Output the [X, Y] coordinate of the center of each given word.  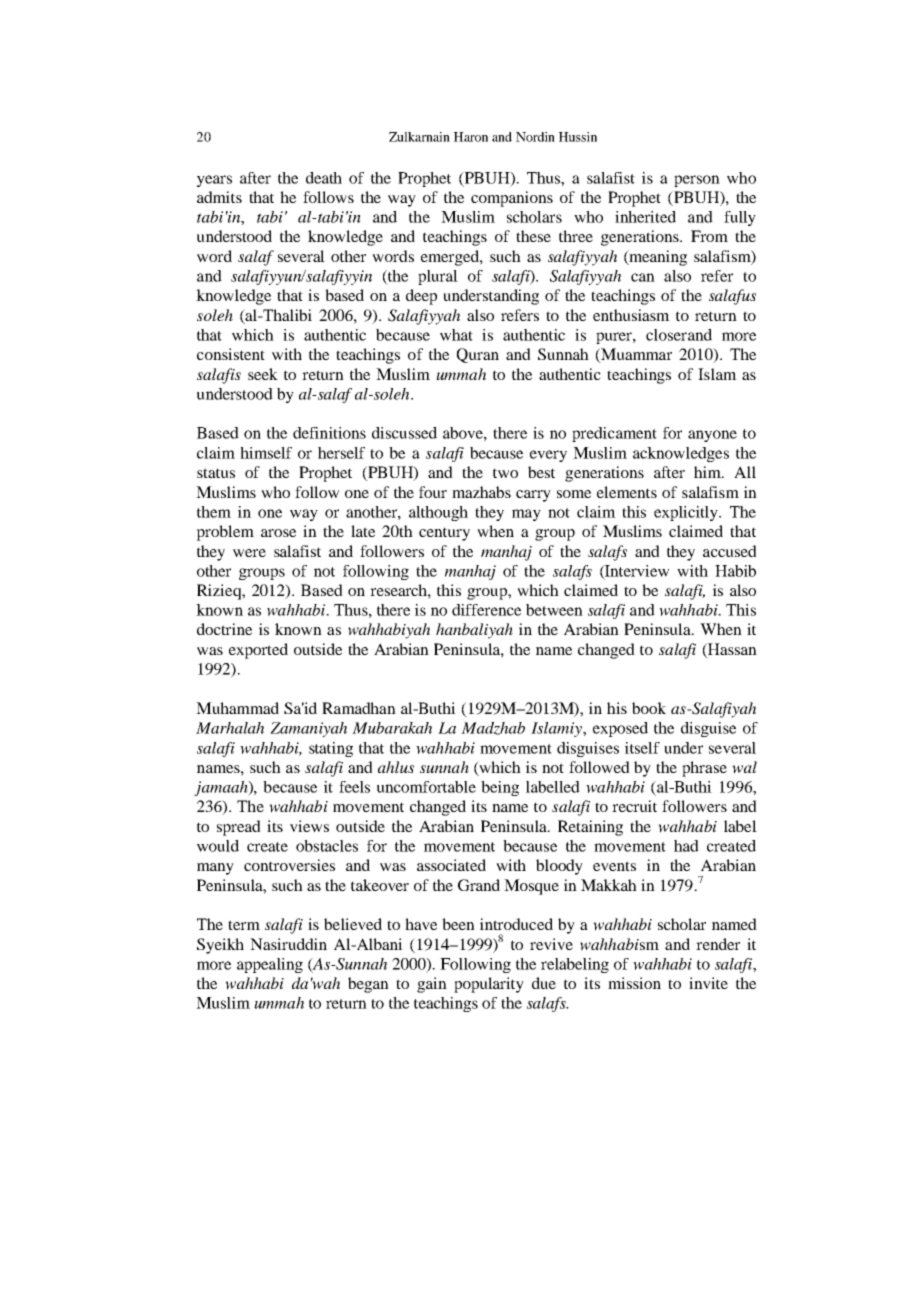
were [249, 553]
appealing [270, 965]
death [324, 178]
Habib [735, 571]
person [697, 181]
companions [512, 199]
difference [486, 610]
